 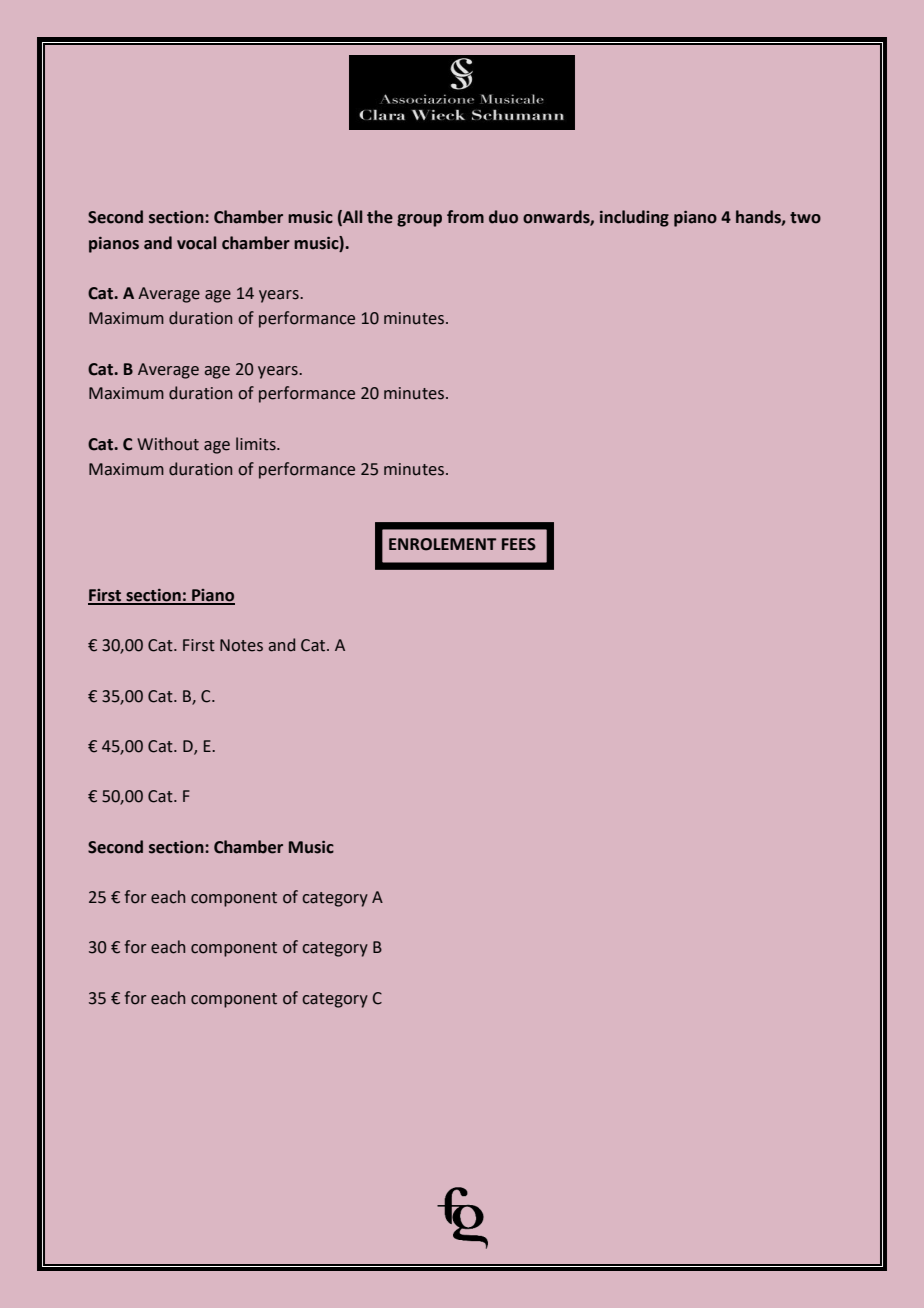 What do you see at coordinates (465, 217) in the screenshot?
I see `from` at bounding box center [465, 217].
